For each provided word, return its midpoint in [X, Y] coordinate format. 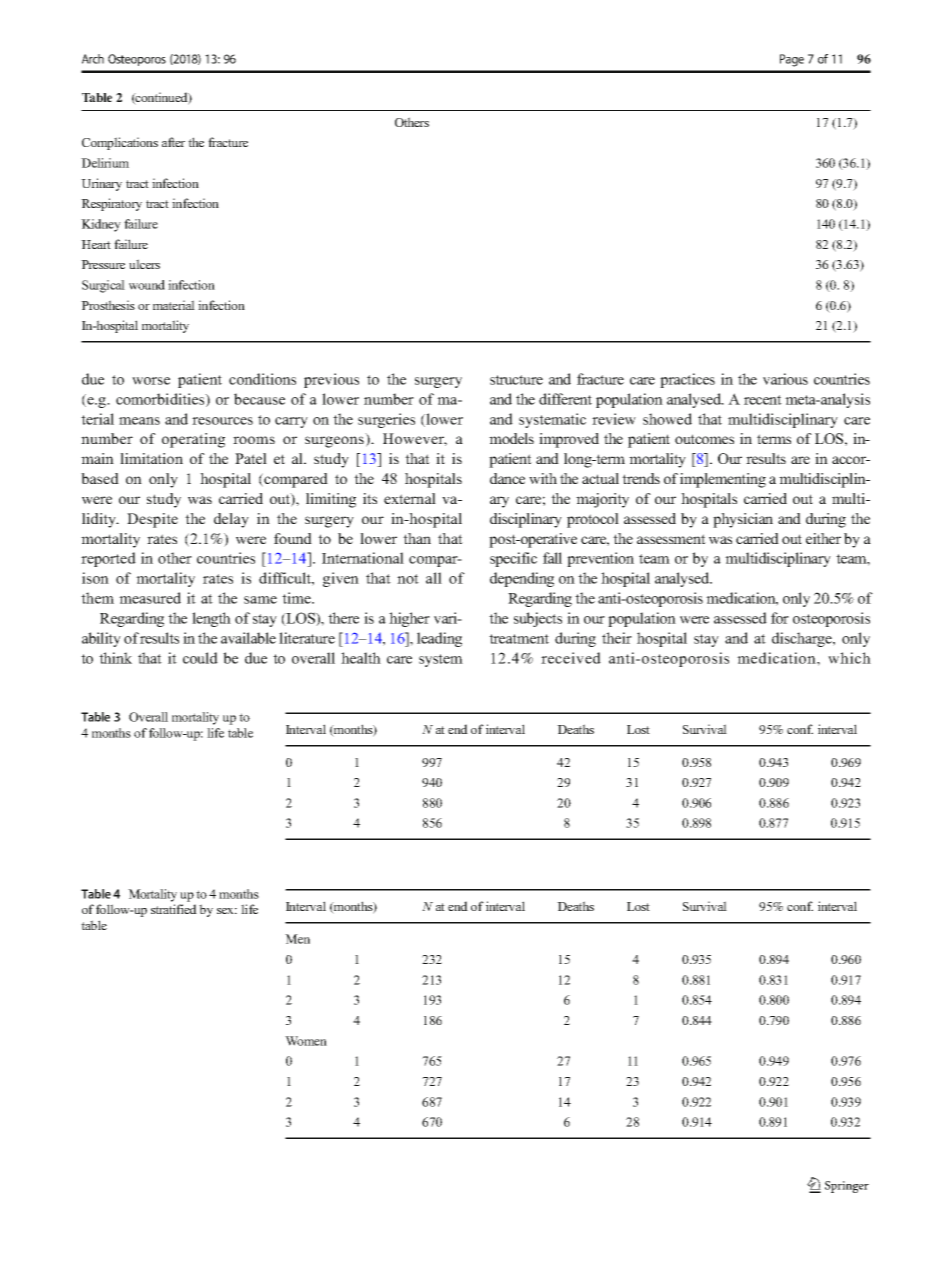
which [849, 658]
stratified [174, 909]
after [173, 142]
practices [687, 380]
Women [306, 1041]
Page [792, 60]
